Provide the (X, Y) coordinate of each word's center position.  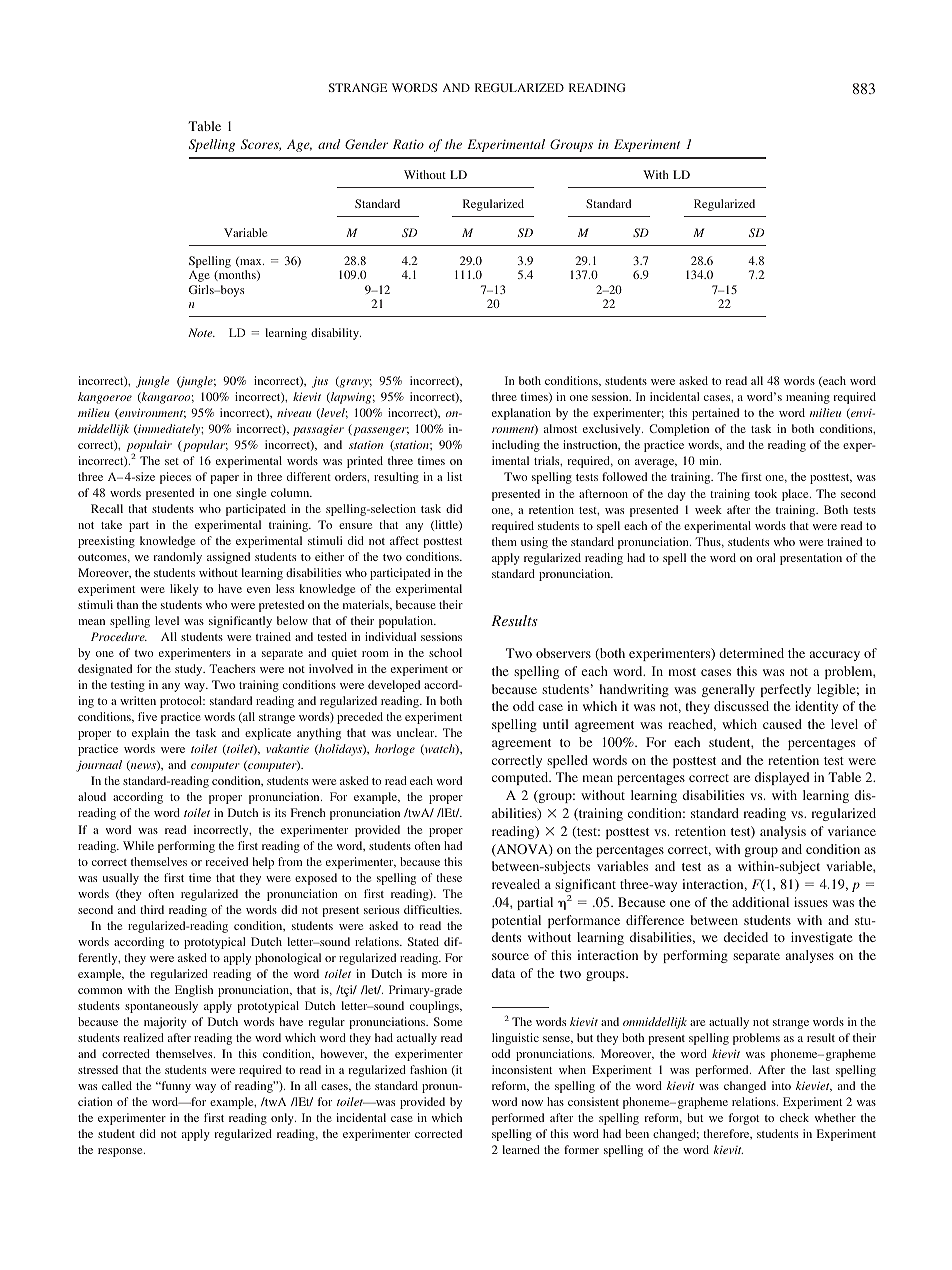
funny (175, 1087)
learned (521, 1149)
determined (751, 653)
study (190, 670)
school (445, 652)
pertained (715, 414)
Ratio (408, 144)
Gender (366, 144)
